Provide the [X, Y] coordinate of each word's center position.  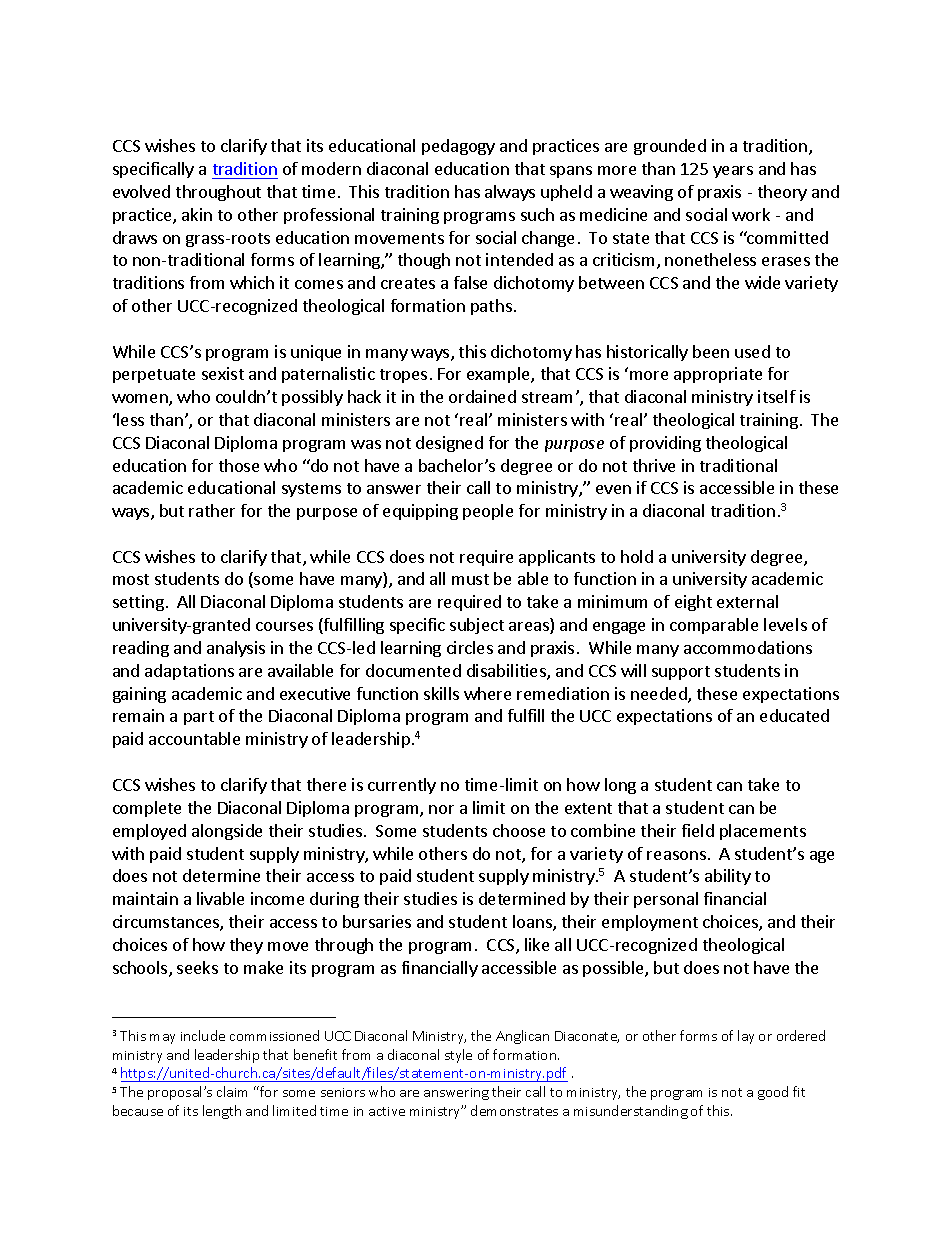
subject [477, 626]
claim [232, 1091]
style [458, 1056]
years [733, 172]
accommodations [748, 647]
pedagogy [458, 147]
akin [197, 214]
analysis [236, 649]
